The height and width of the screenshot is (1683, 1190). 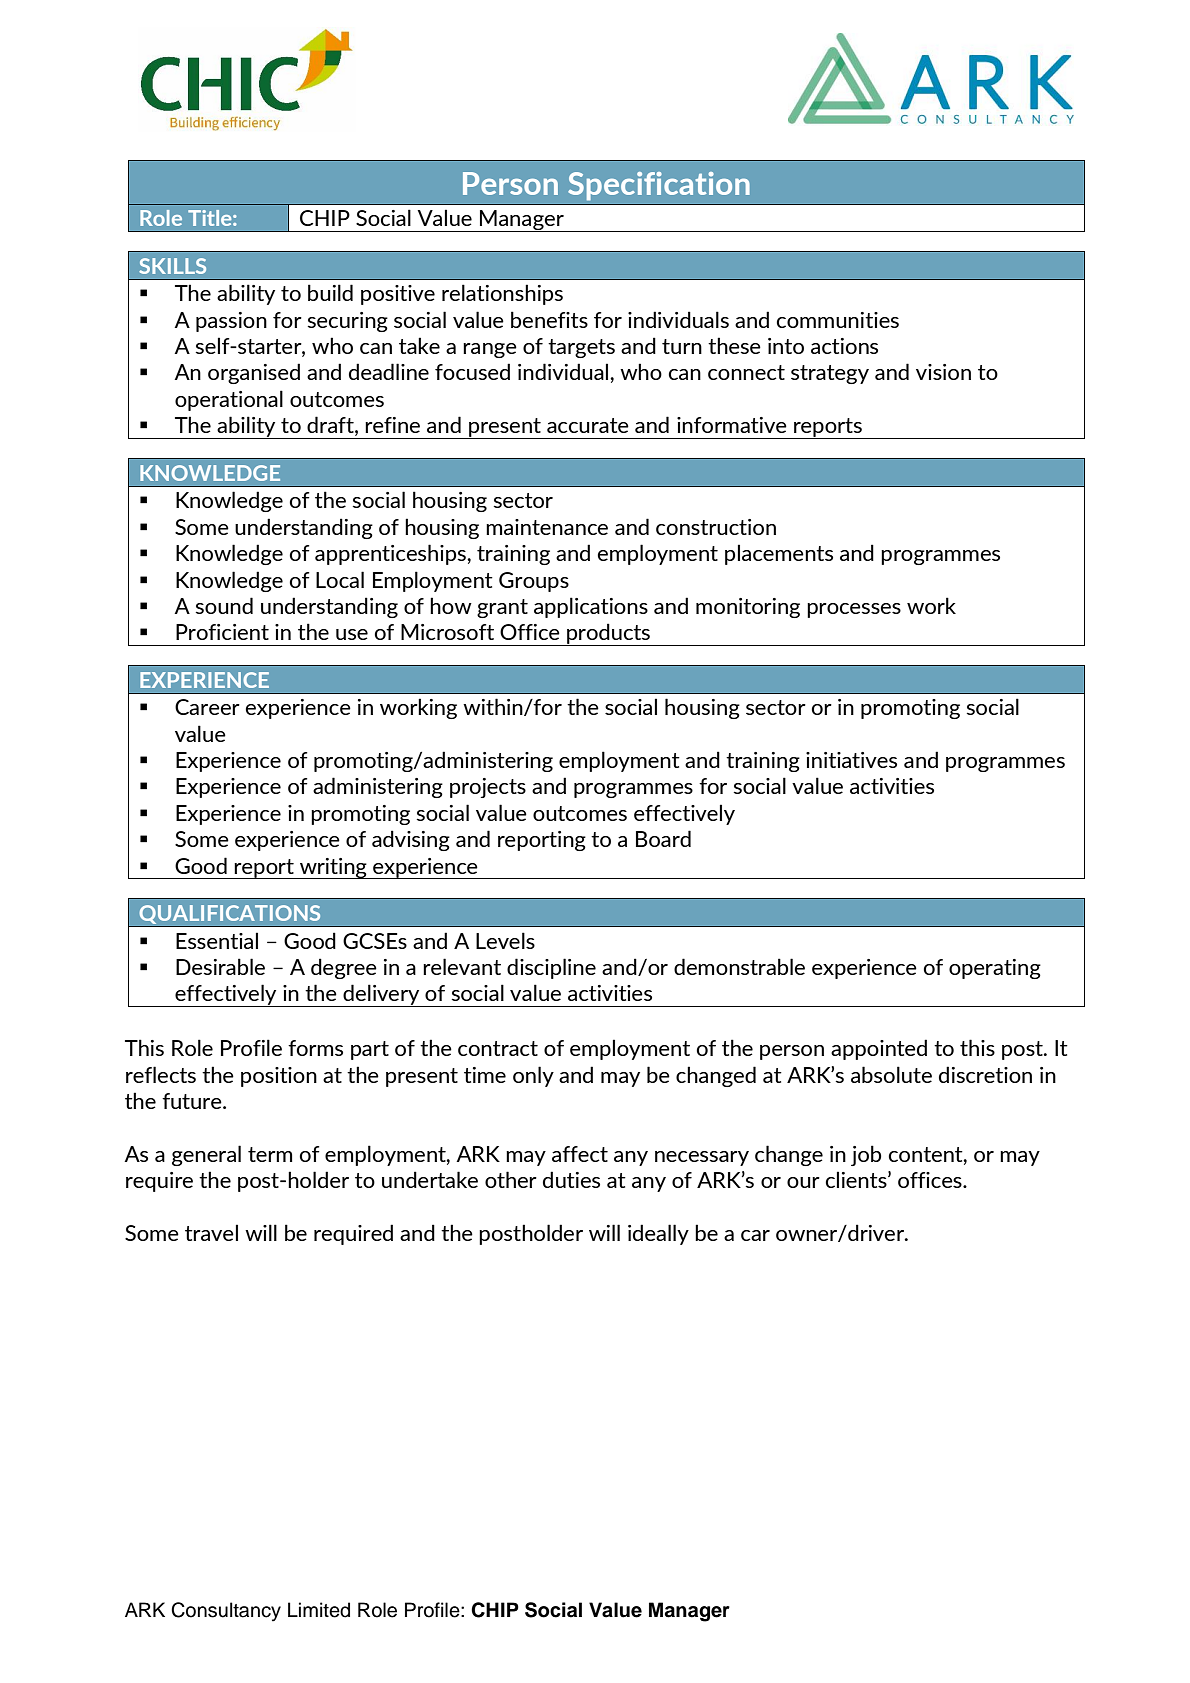 What do you see at coordinates (608, 634) in the screenshot?
I see `products` at bounding box center [608, 634].
